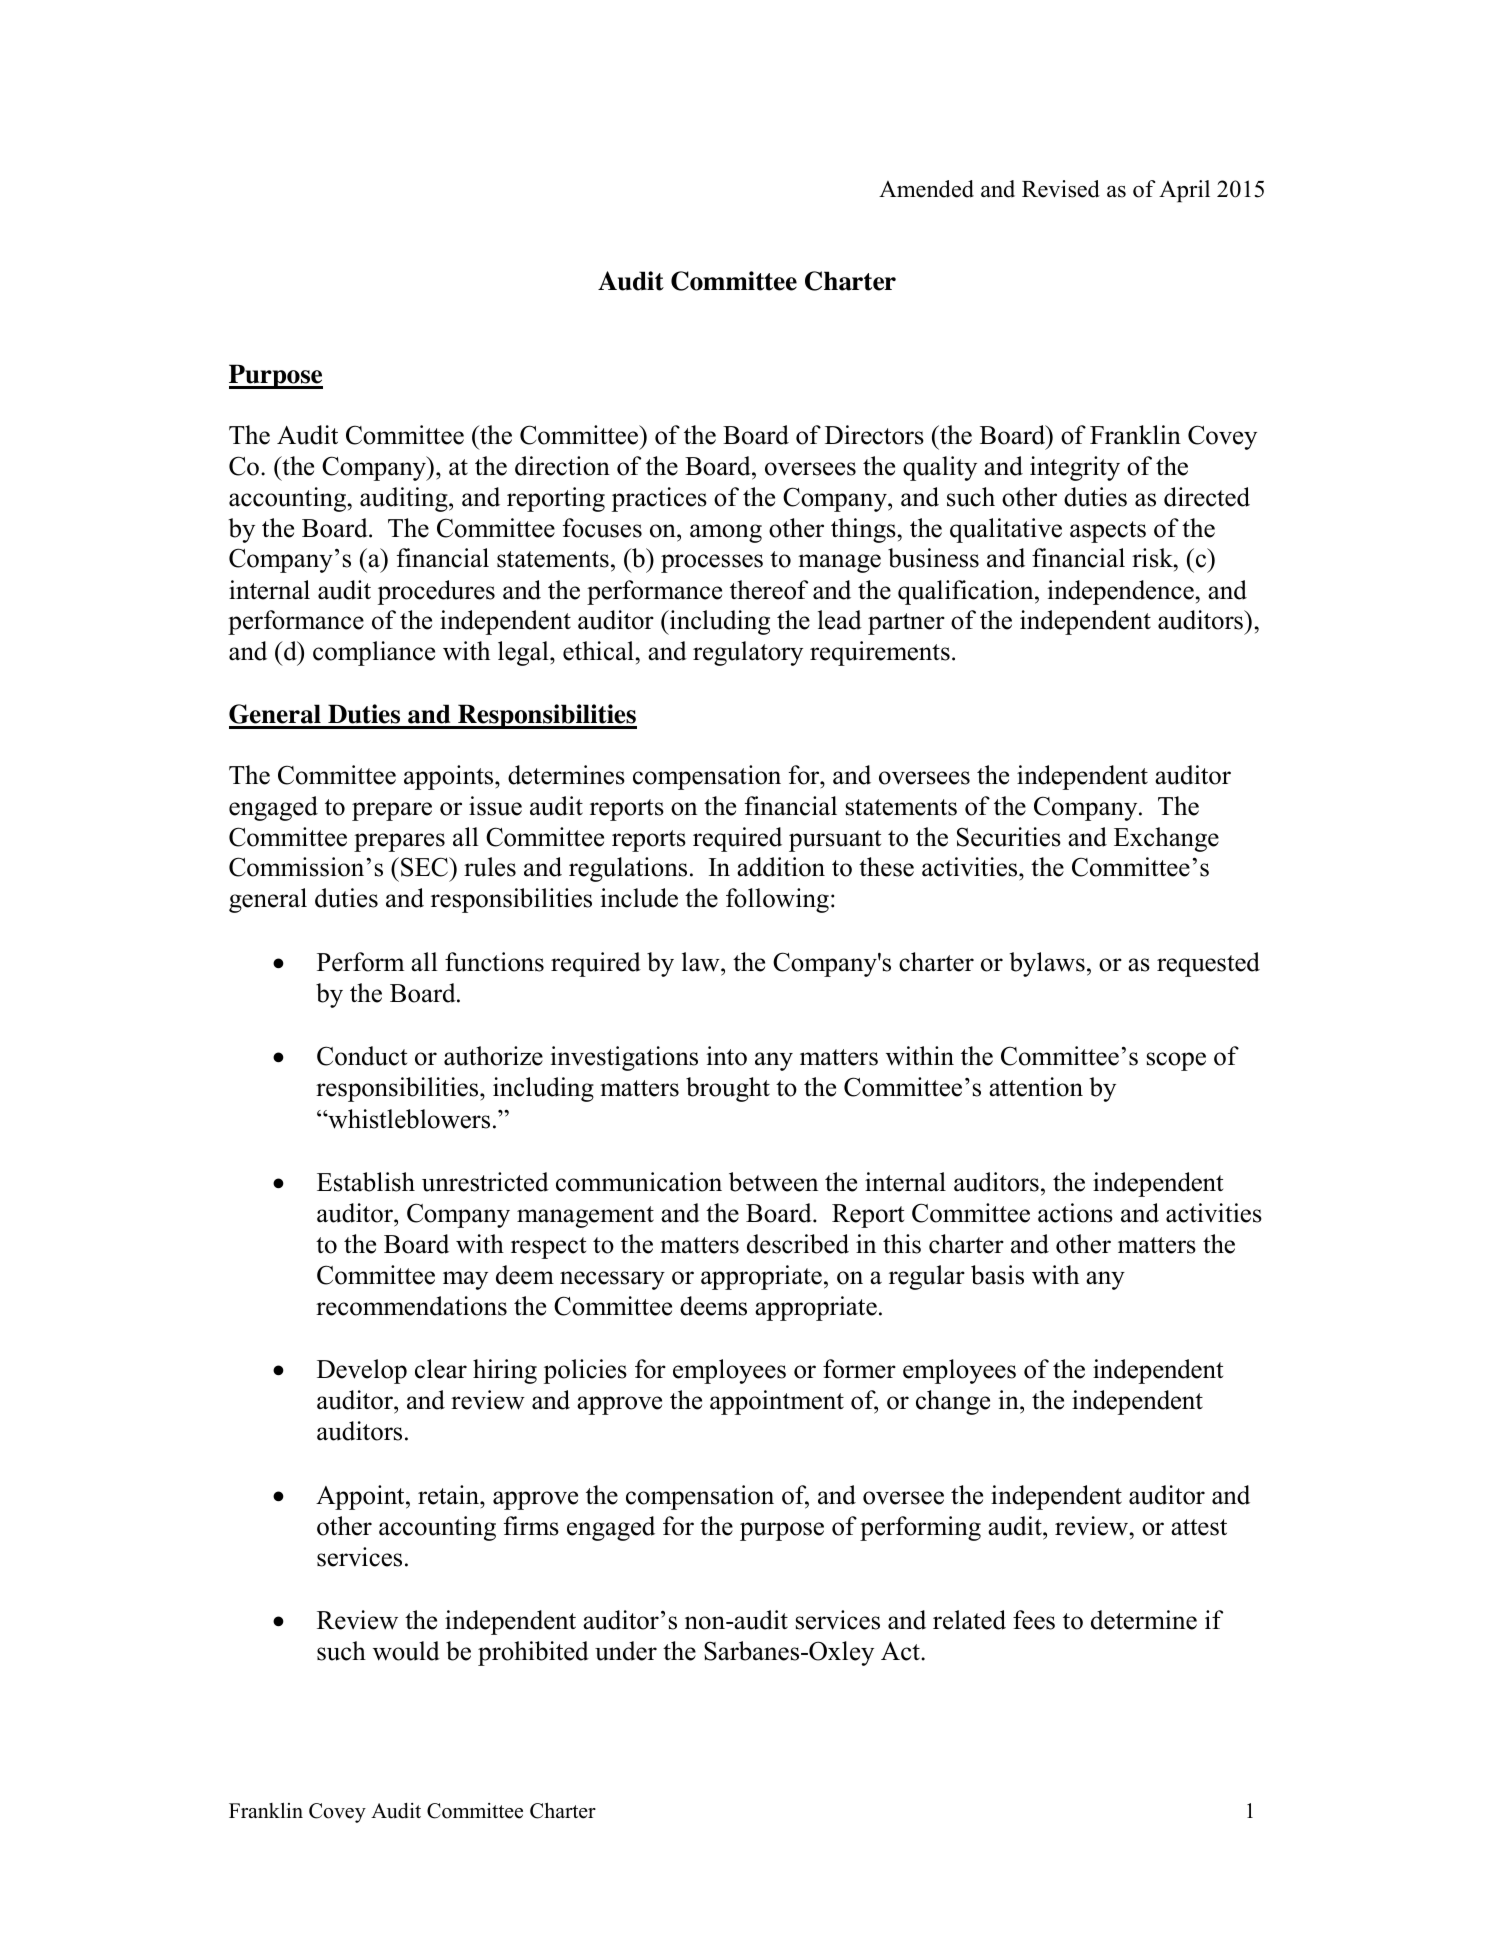  What do you see at coordinates (1121, 592) in the image?
I see `independence` at bounding box center [1121, 592].
